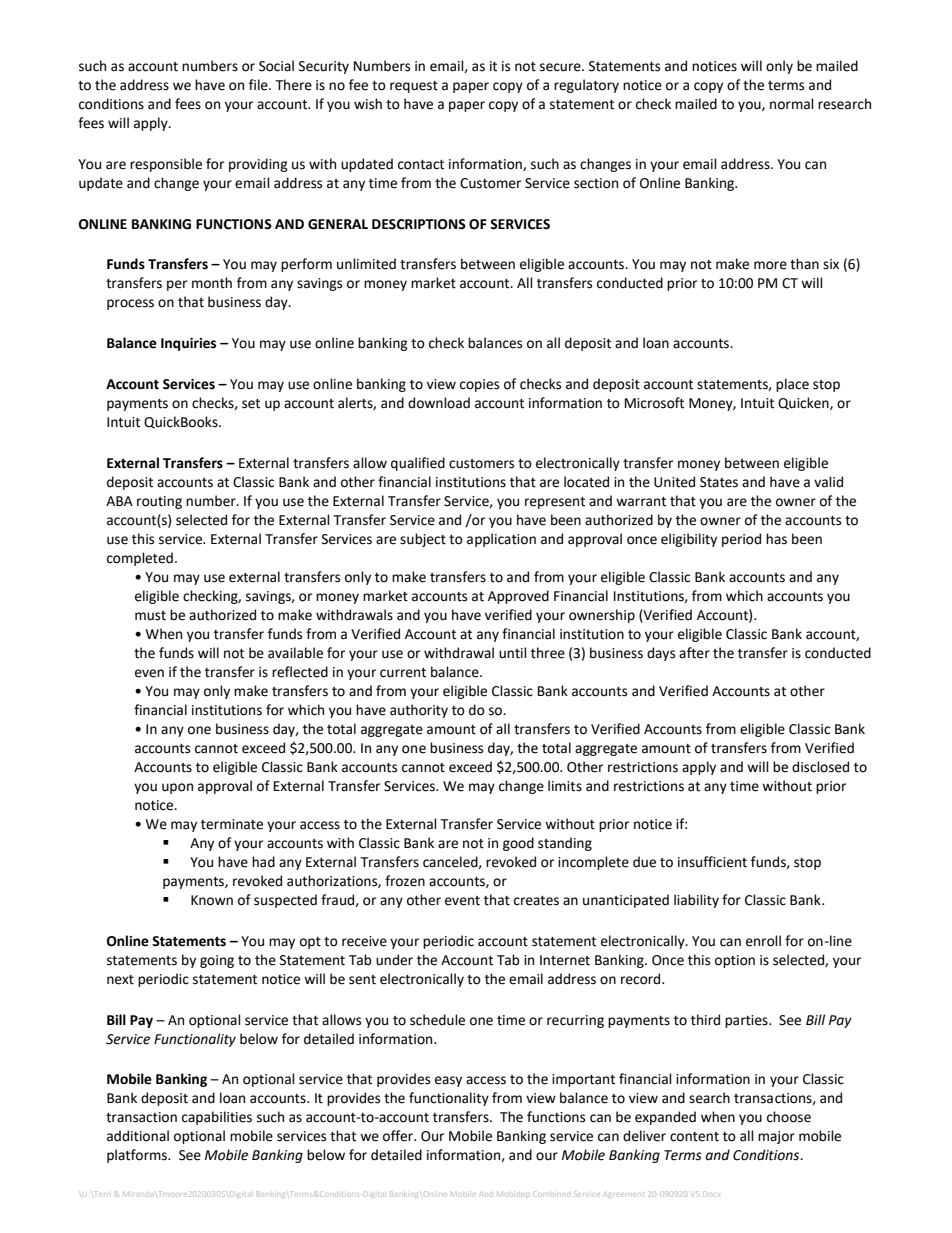 The image size is (952, 1233). Describe the element at coordinates (719, 482) in the screenshot. I see `States` at that location.
